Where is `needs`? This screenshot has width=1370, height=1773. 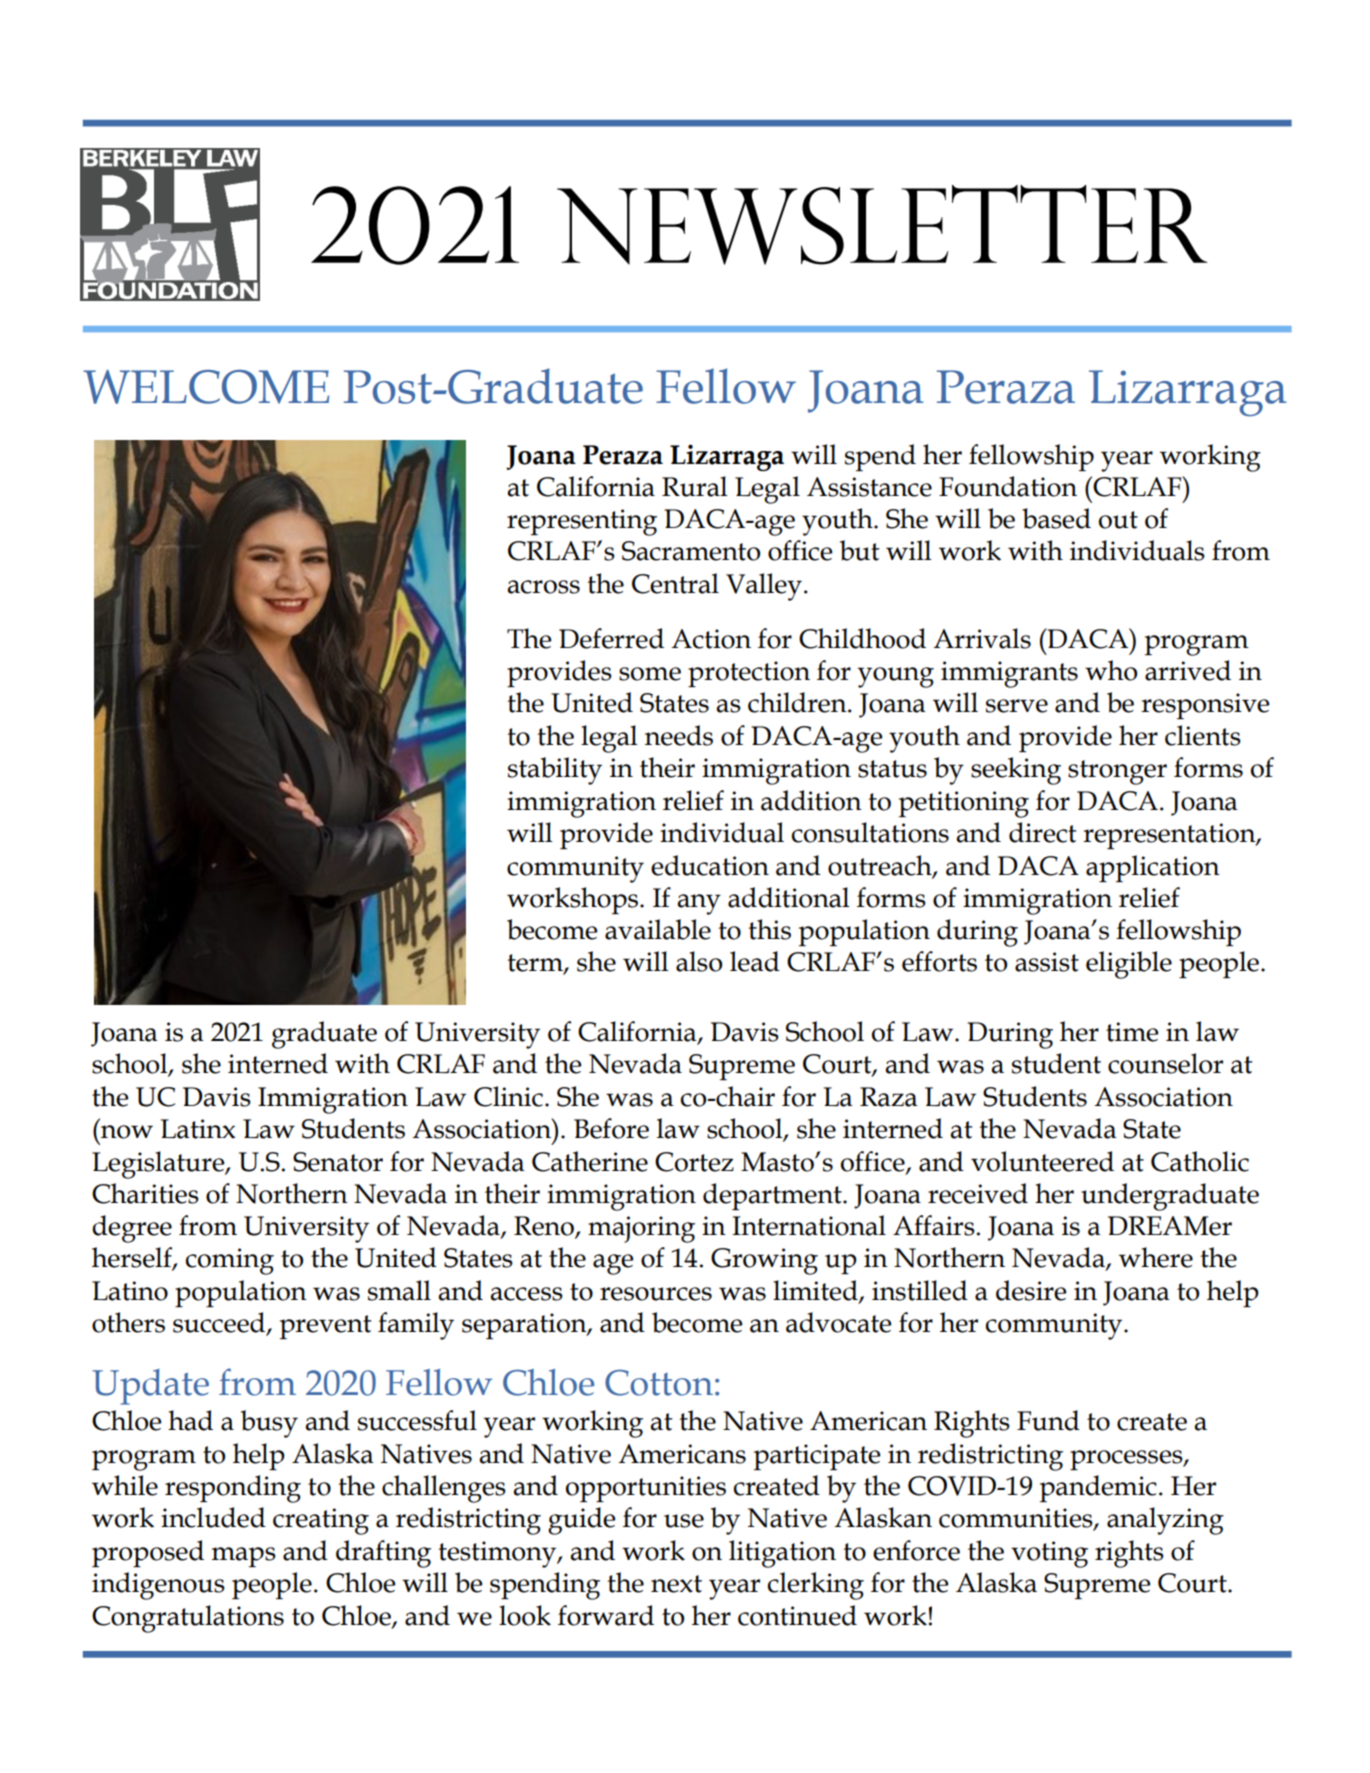
needs is located at coordinates (679, 735).
